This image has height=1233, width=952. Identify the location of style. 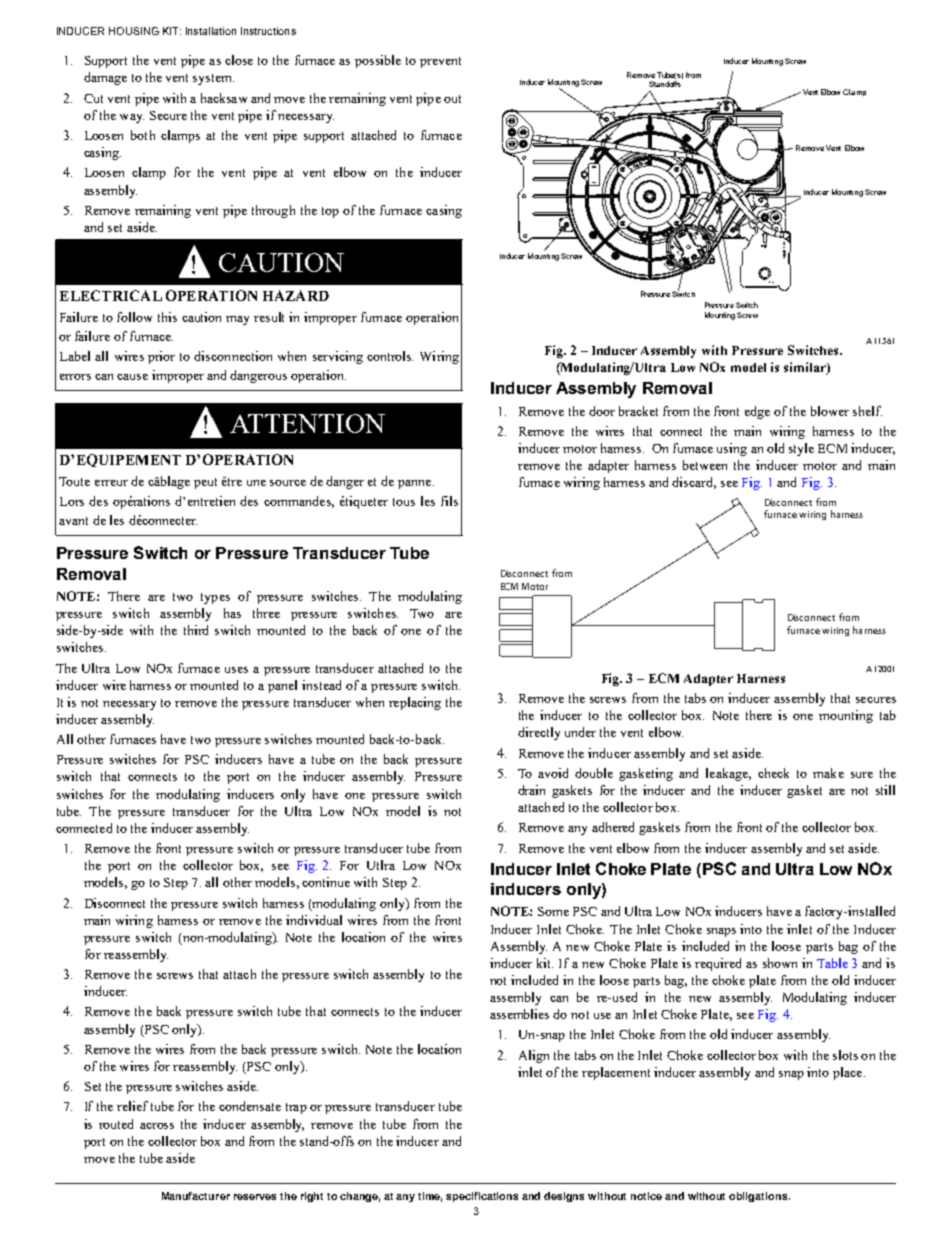
(801, 449).
